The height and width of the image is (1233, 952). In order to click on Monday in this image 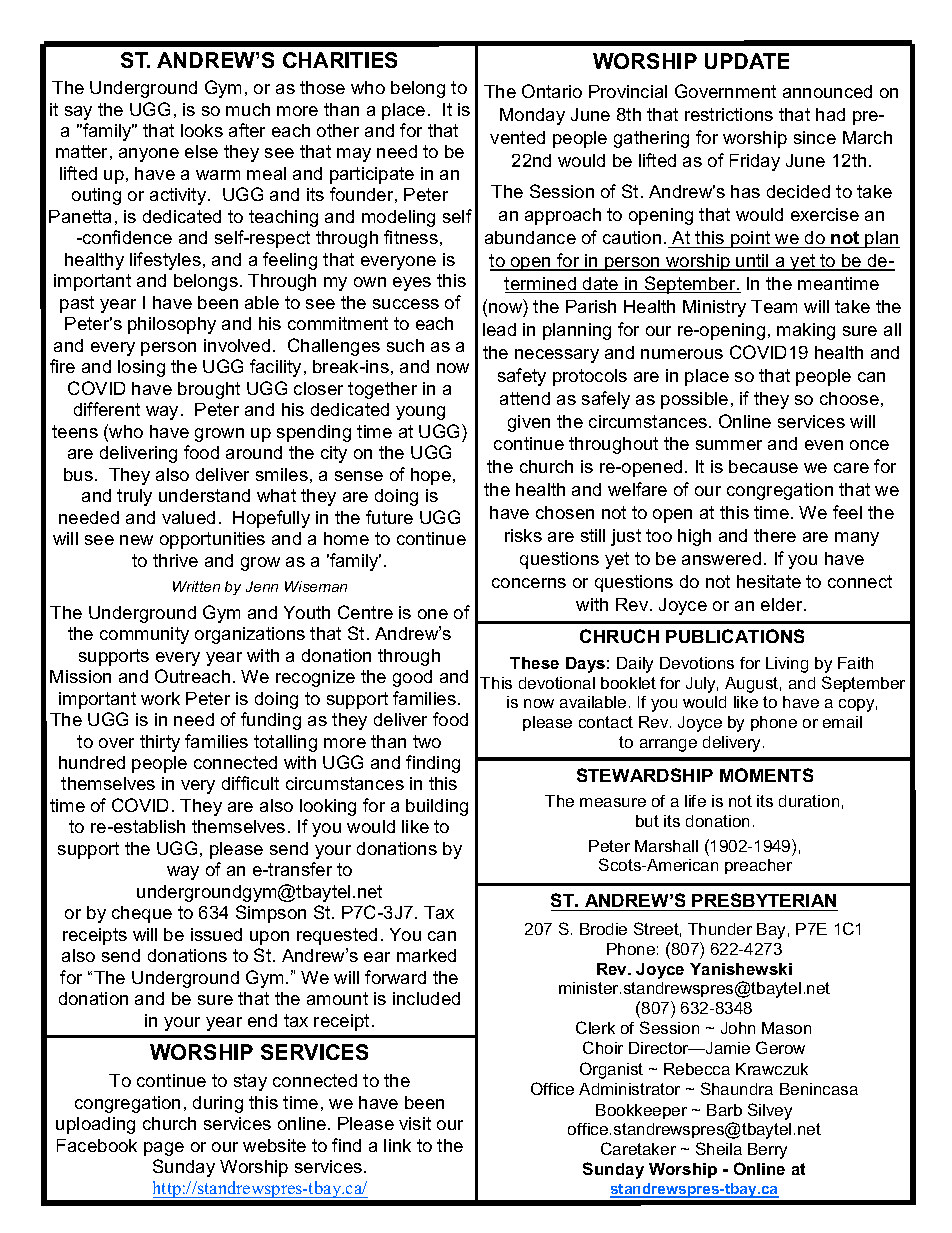, I will do `click(532, 116)`.
